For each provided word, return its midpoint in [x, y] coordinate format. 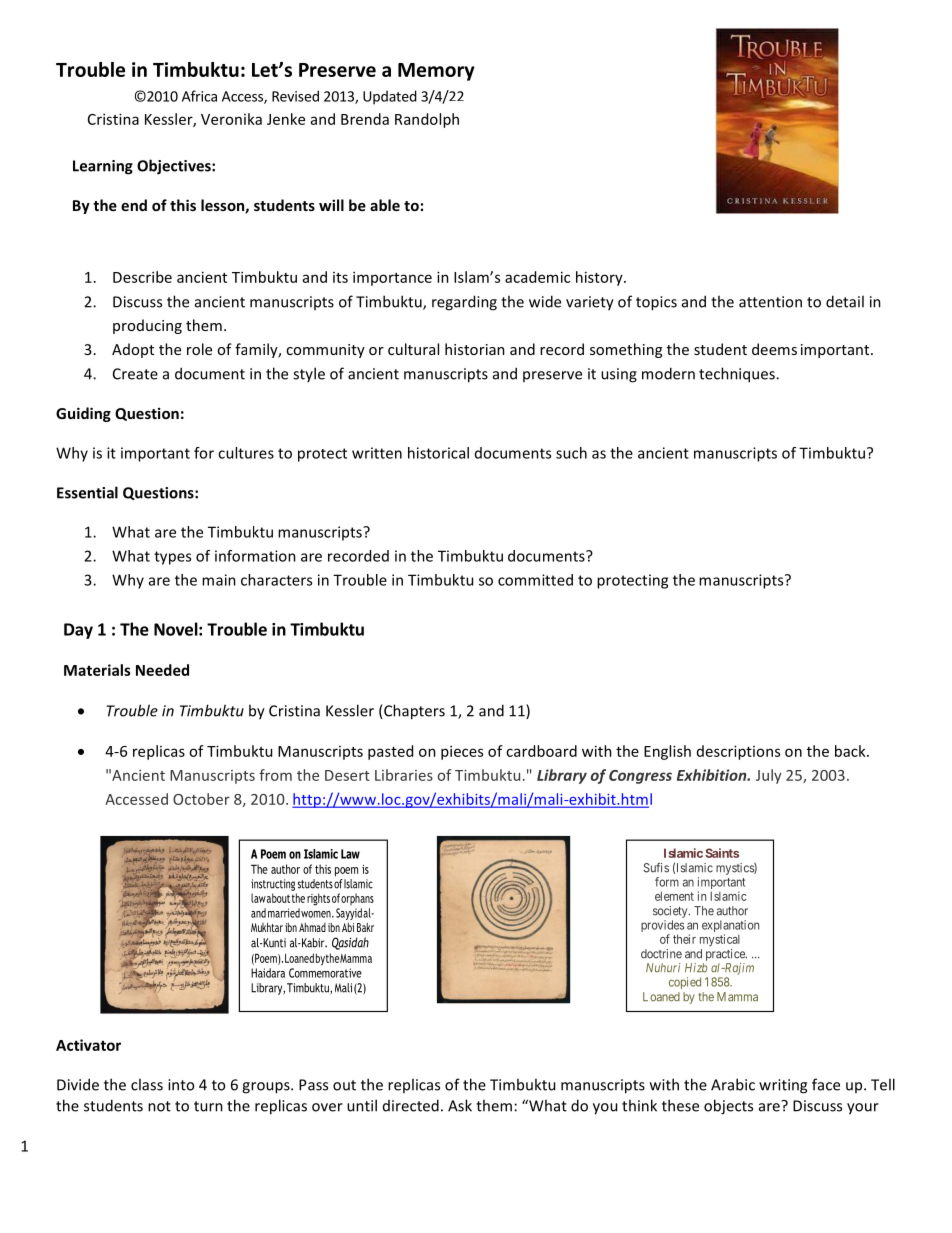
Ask [460, 1105]
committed [535, 580]
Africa [199, 96]
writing [783, 1086]
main [219, 580]
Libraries [404, 775]
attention [770, 302]
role [199, 349]
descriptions [738, 752]
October [201, 799]
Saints [722, 853]
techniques [738, 375]
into [181, 1085]
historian [475, 349]
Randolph [427, 120]
